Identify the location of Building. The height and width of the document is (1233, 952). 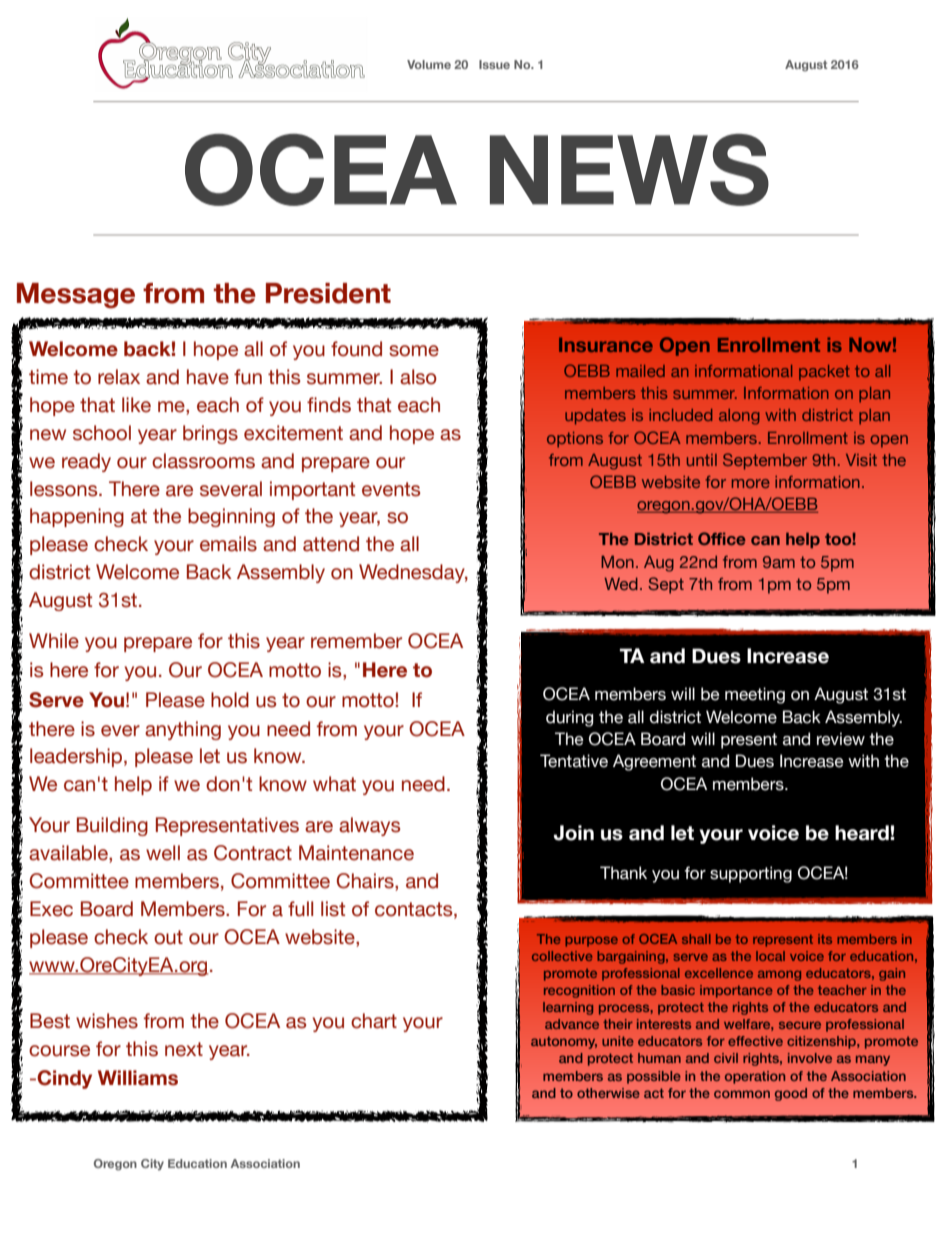
(112, 826).
